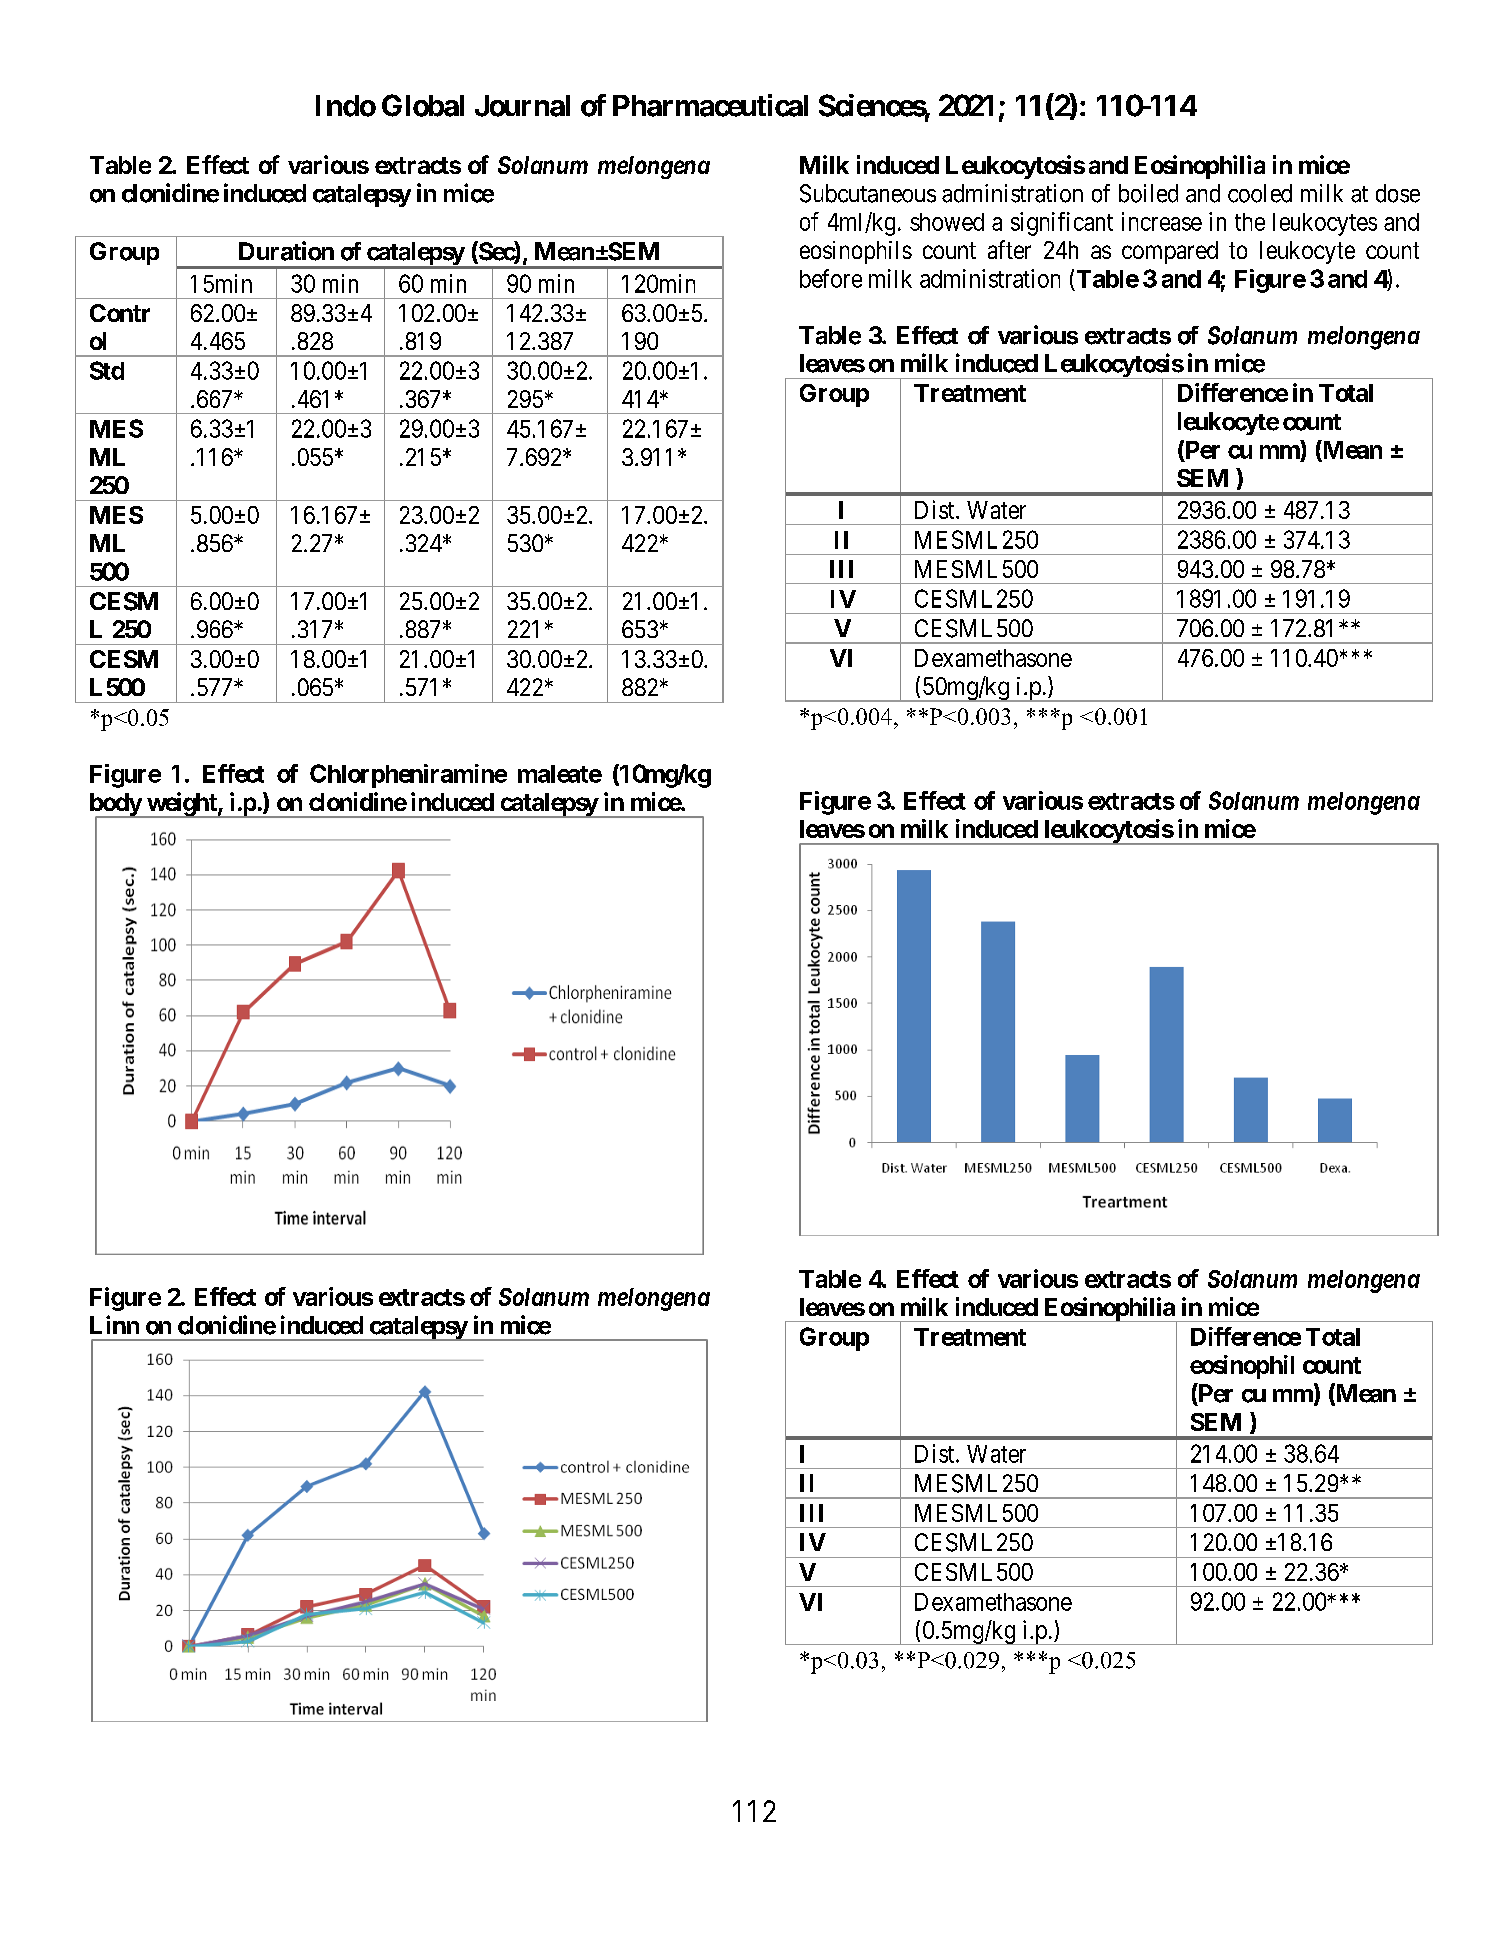 Image resolution: width=1508 pixels, height=1951 pixels. Describe the element at coordinates (107, 370) in the screenshot. I see `Std` at that location.
